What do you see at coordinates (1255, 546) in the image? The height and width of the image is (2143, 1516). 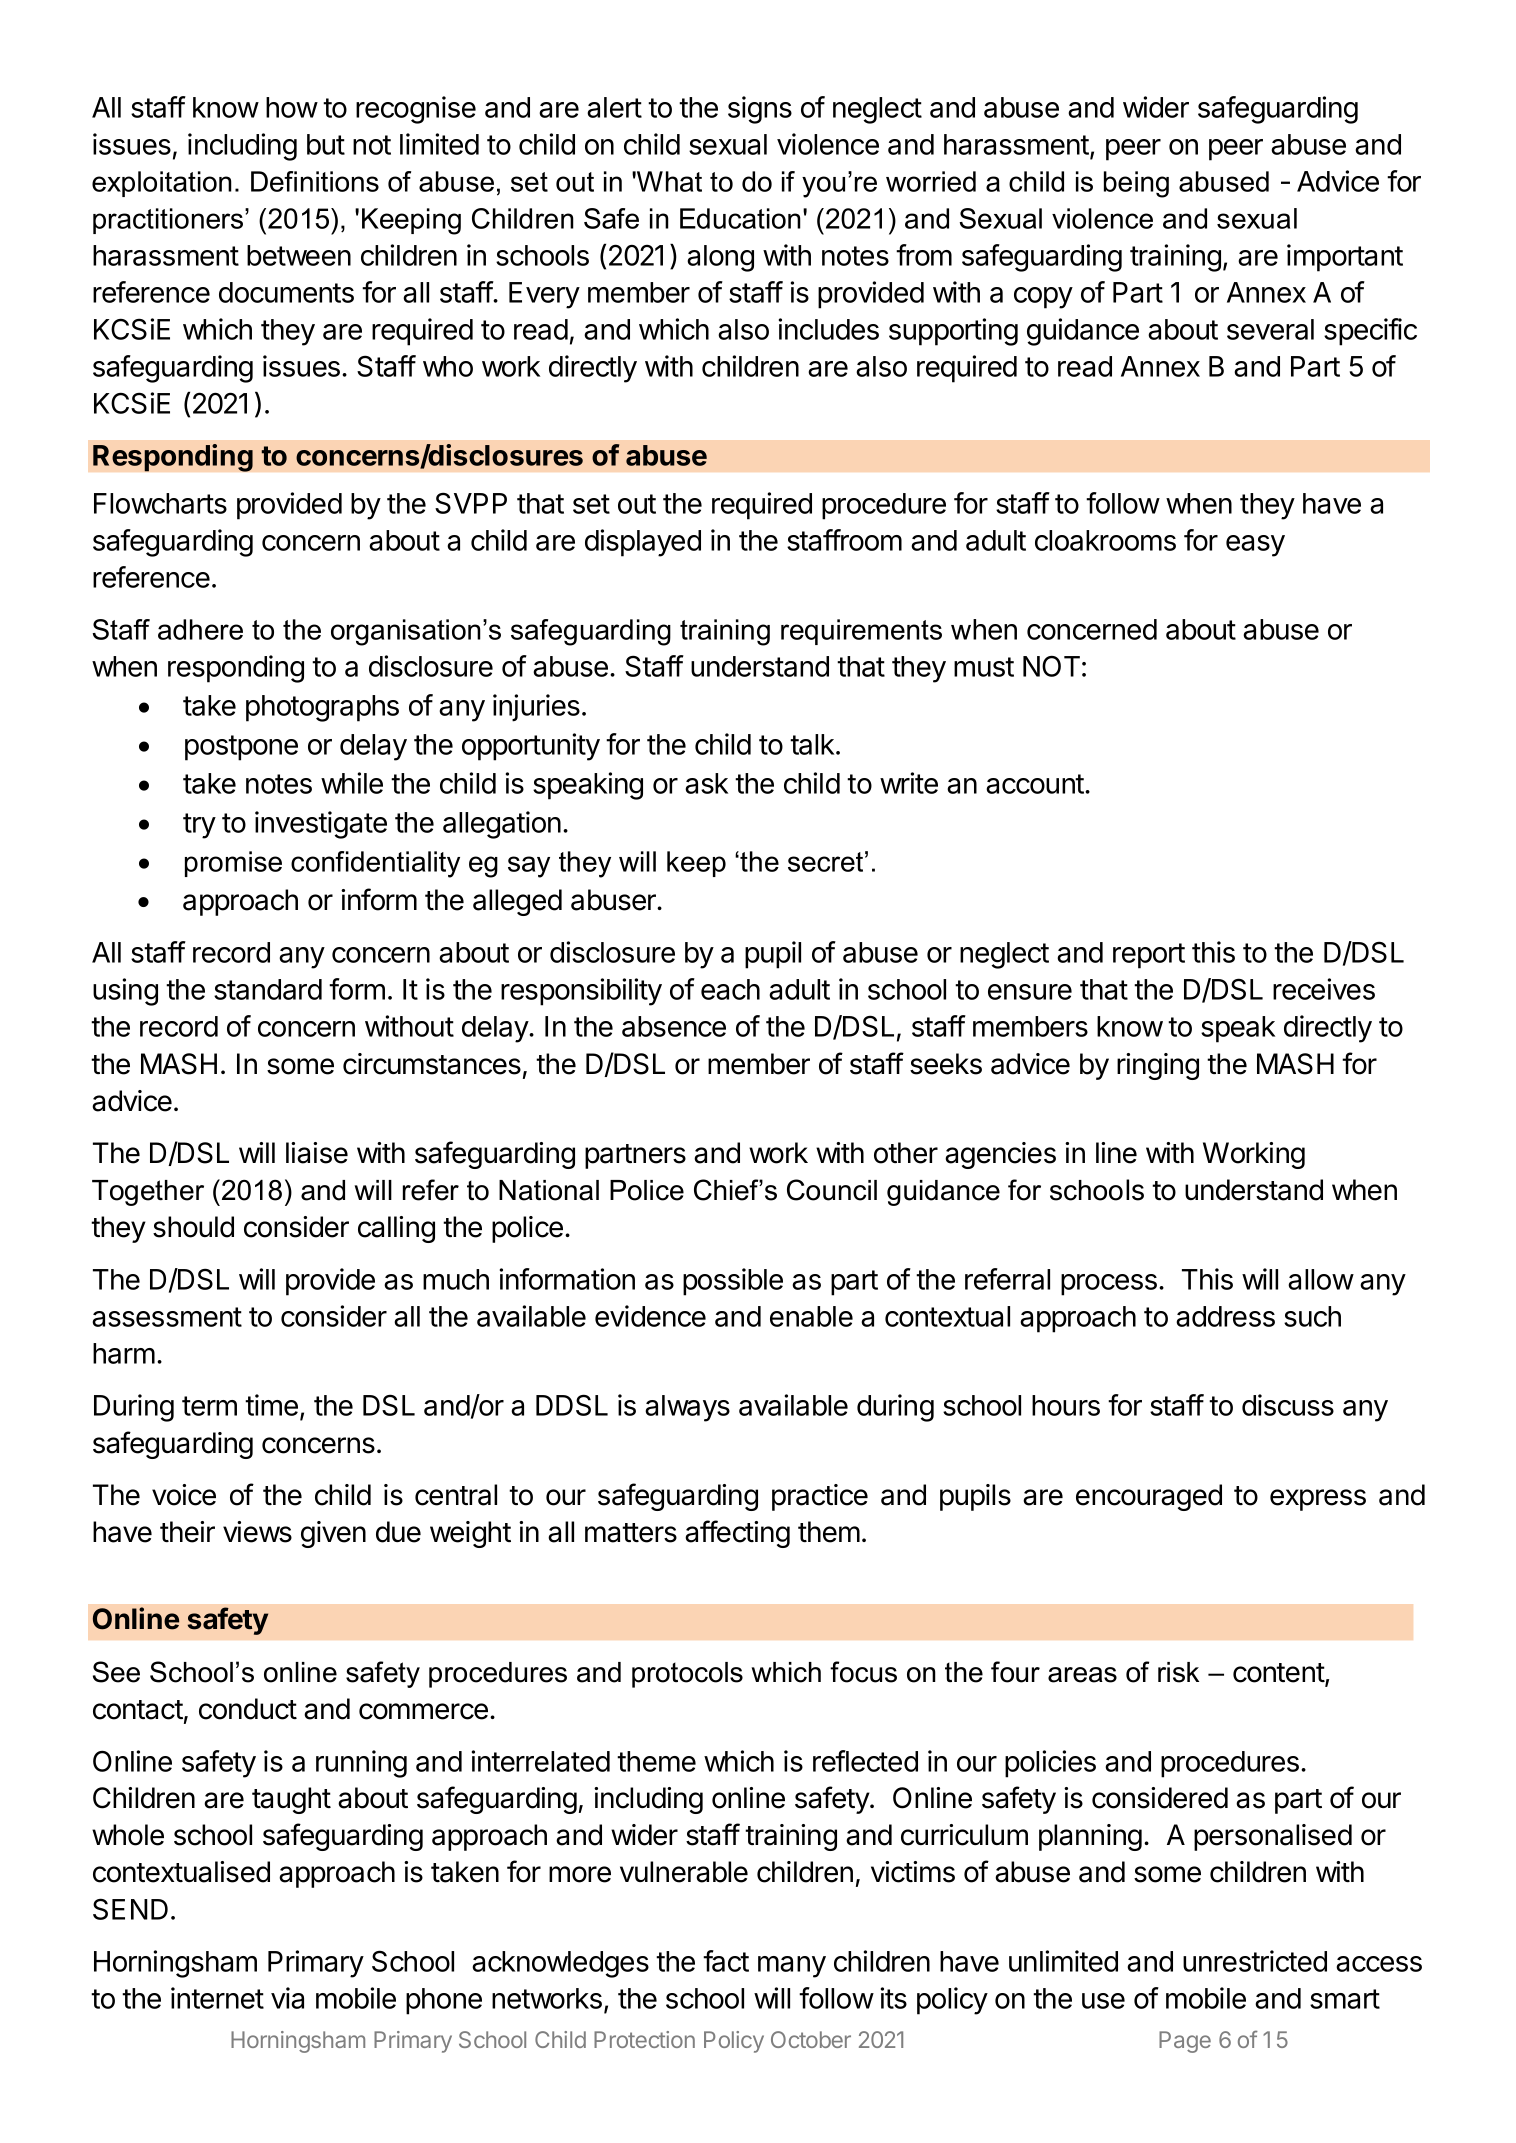 I see `easy` at bounding box center [1255, 546].
